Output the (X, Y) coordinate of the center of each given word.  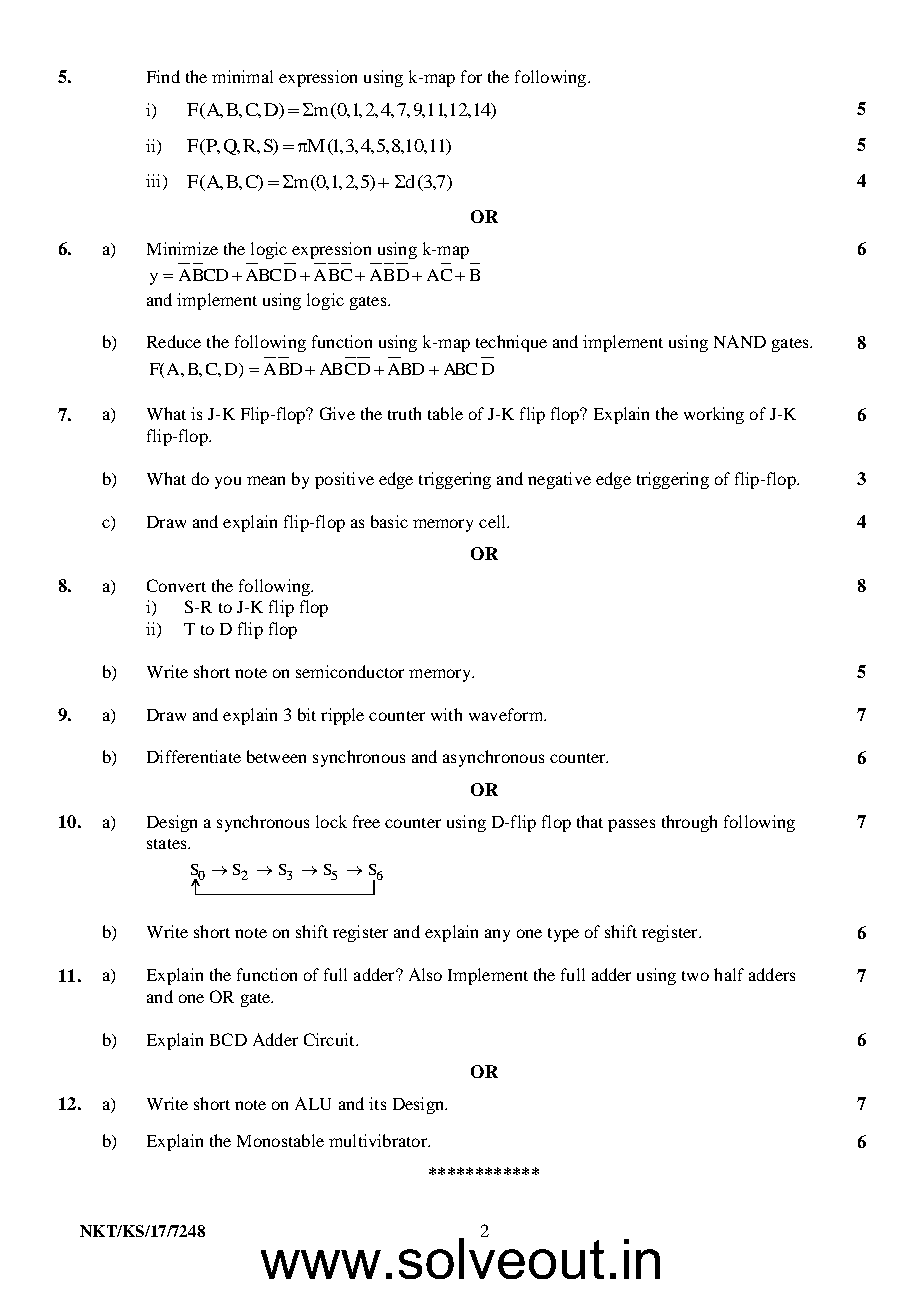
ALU (313, 1103)
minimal (242, 76)
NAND (740, 341)
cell (493, 521)
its (377, 1103)
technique (511, 343)
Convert (176, 585)
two (695, 976)
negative (559, 480)
